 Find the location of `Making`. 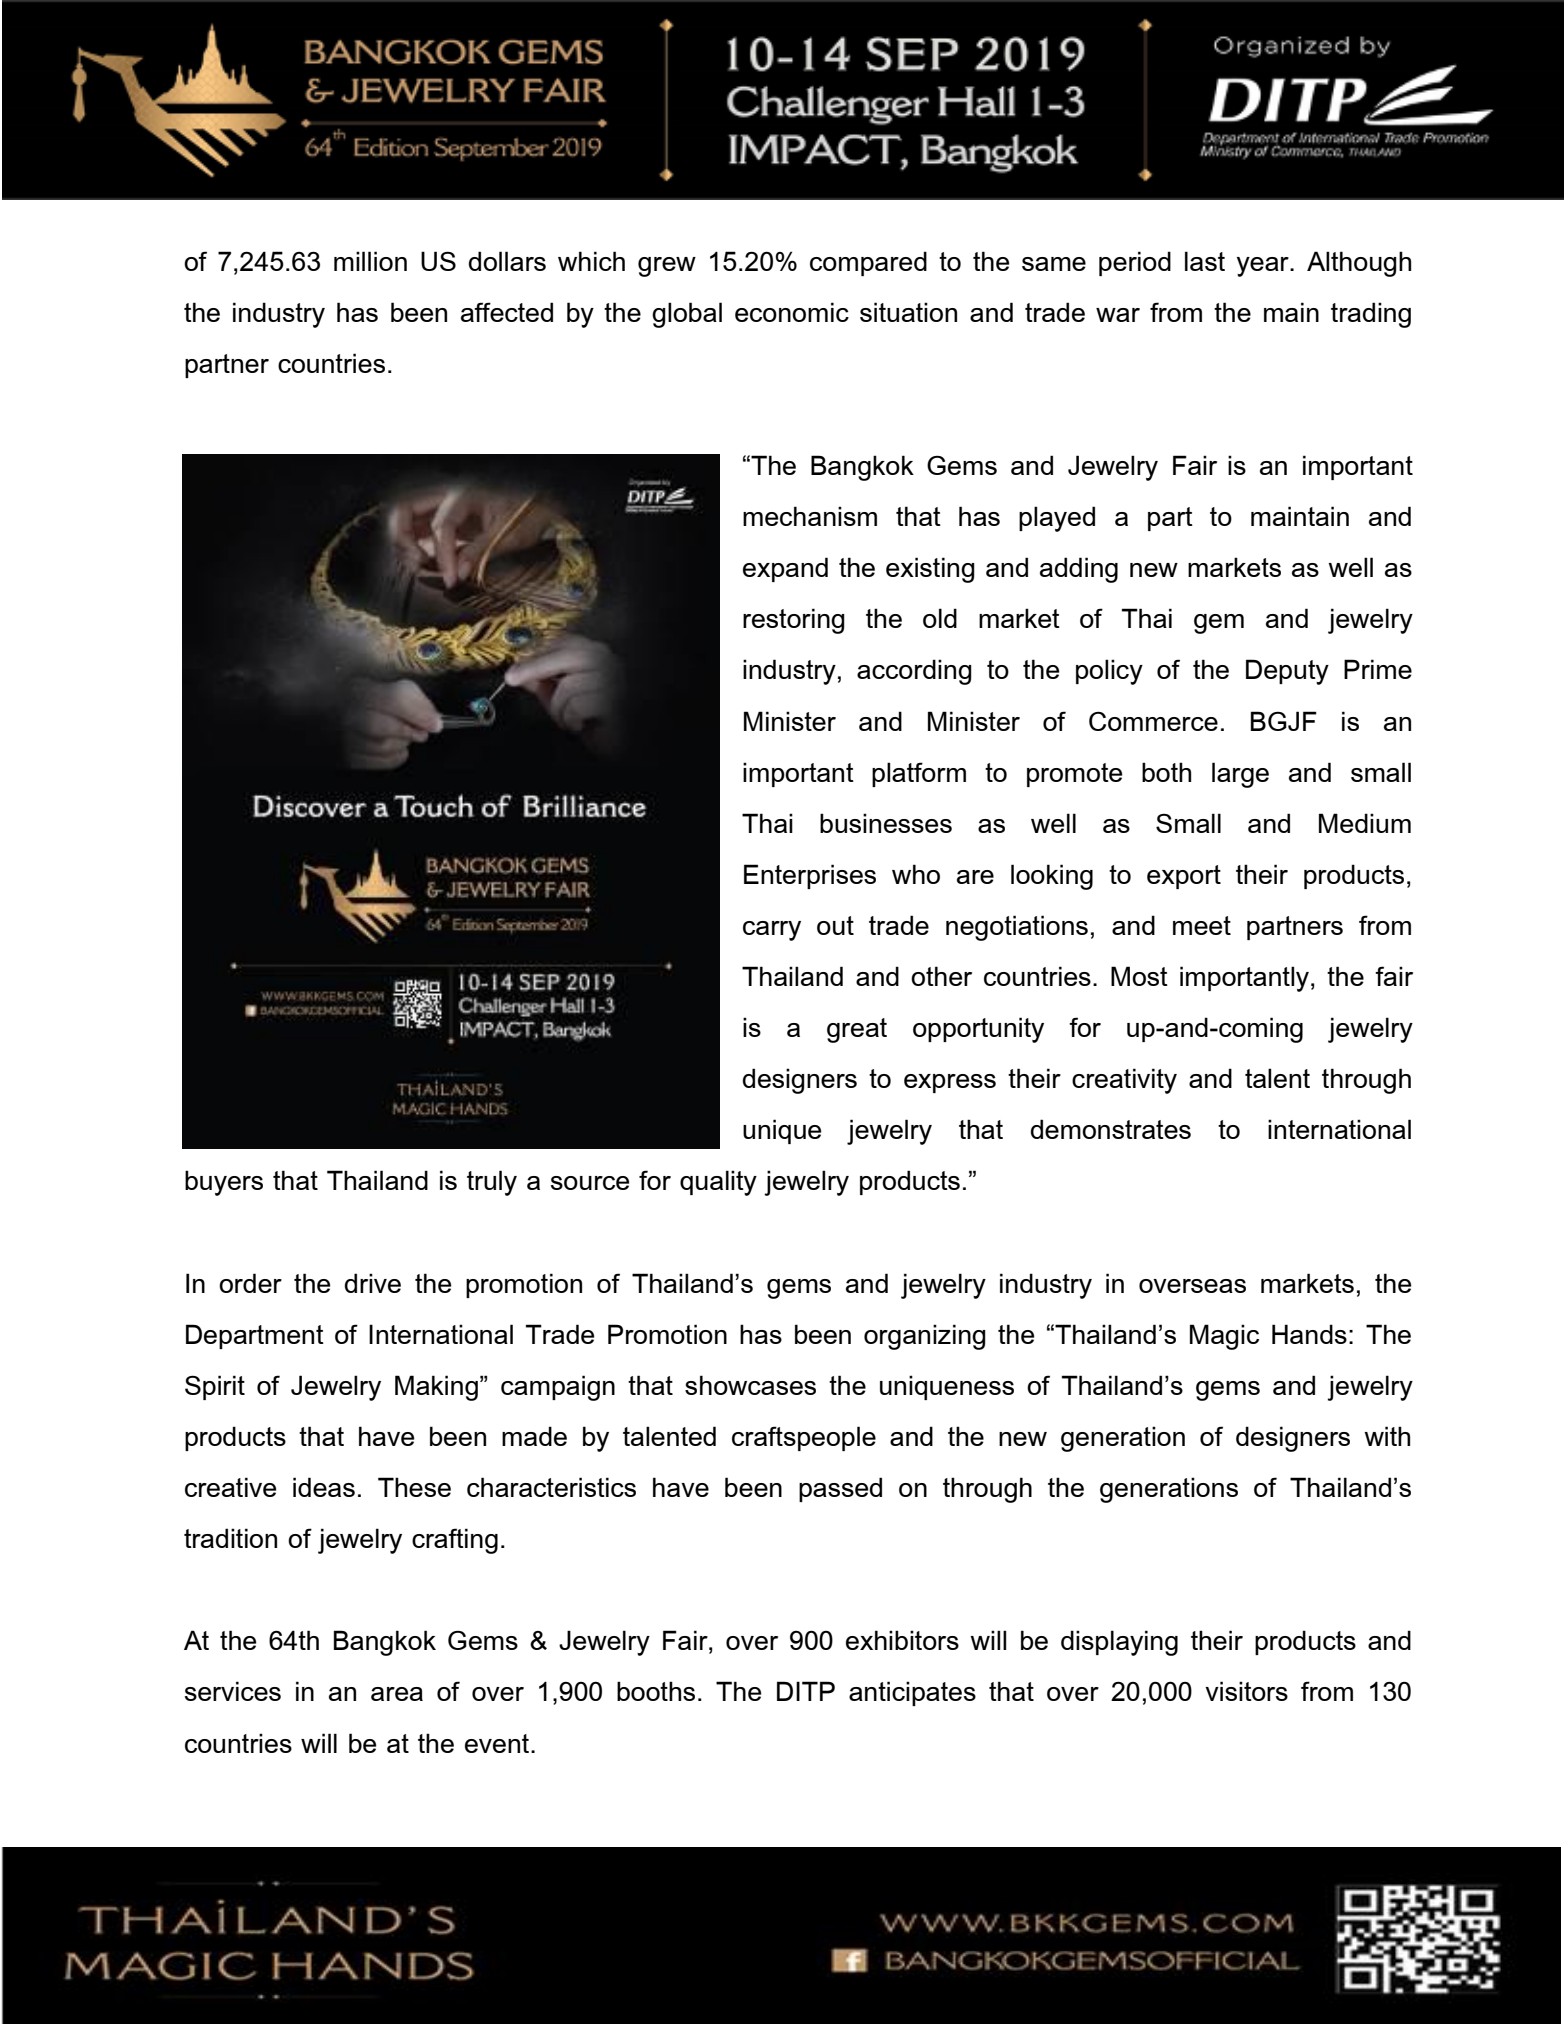

Making is located at coordinates (436, 1388).
